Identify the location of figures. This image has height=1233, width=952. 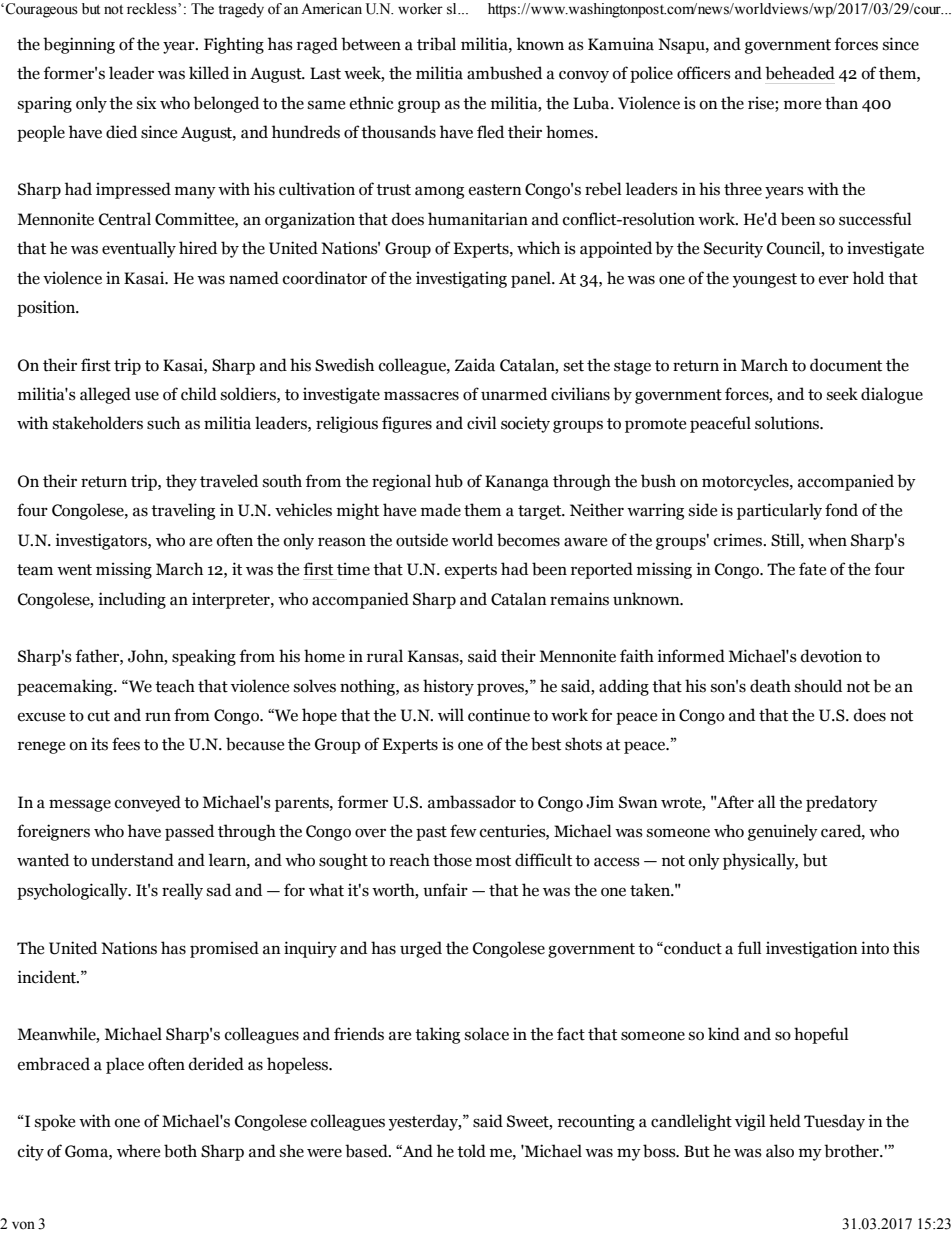
(407, 424).
